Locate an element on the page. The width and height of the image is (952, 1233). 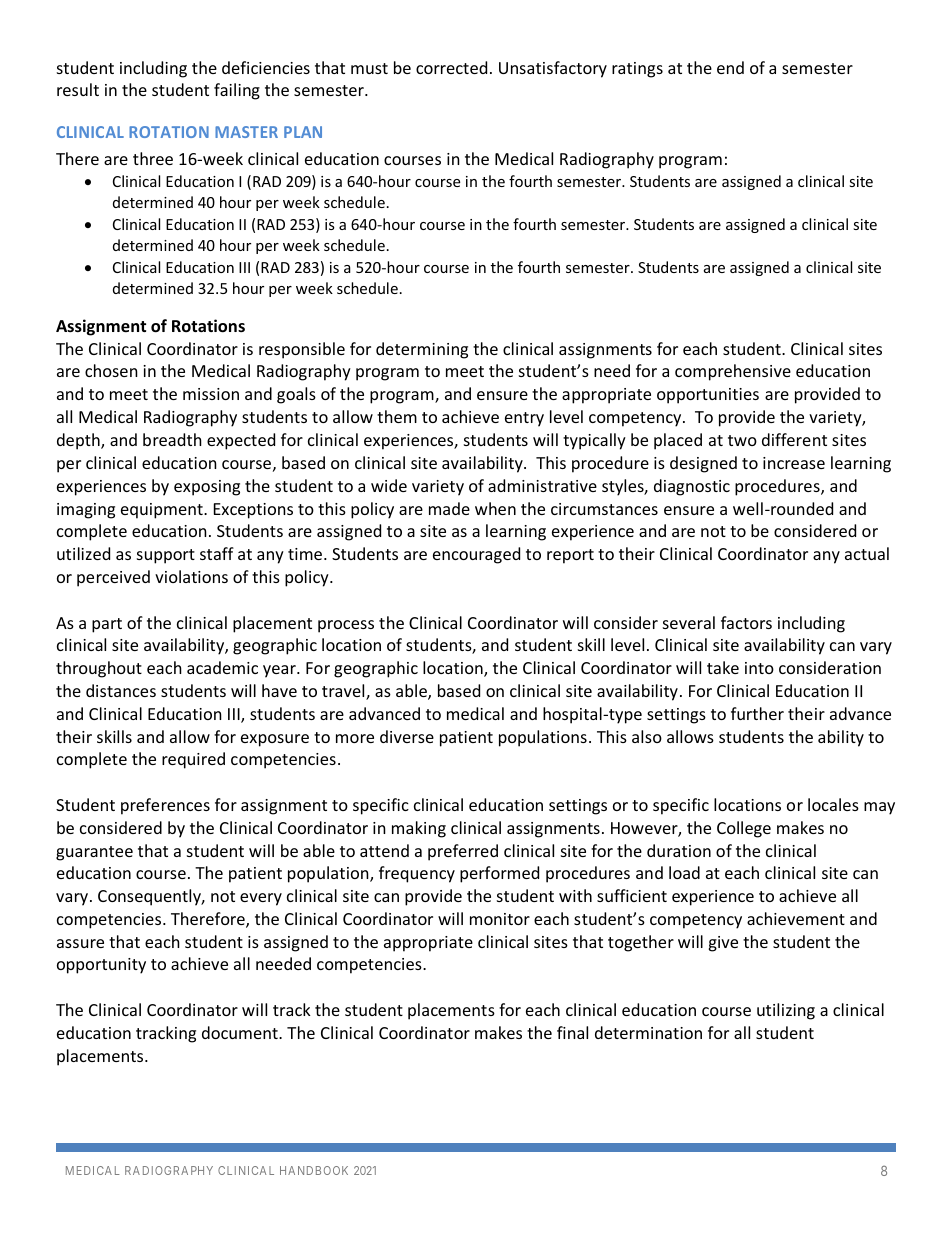
College is located at coordinates (744, 829).
